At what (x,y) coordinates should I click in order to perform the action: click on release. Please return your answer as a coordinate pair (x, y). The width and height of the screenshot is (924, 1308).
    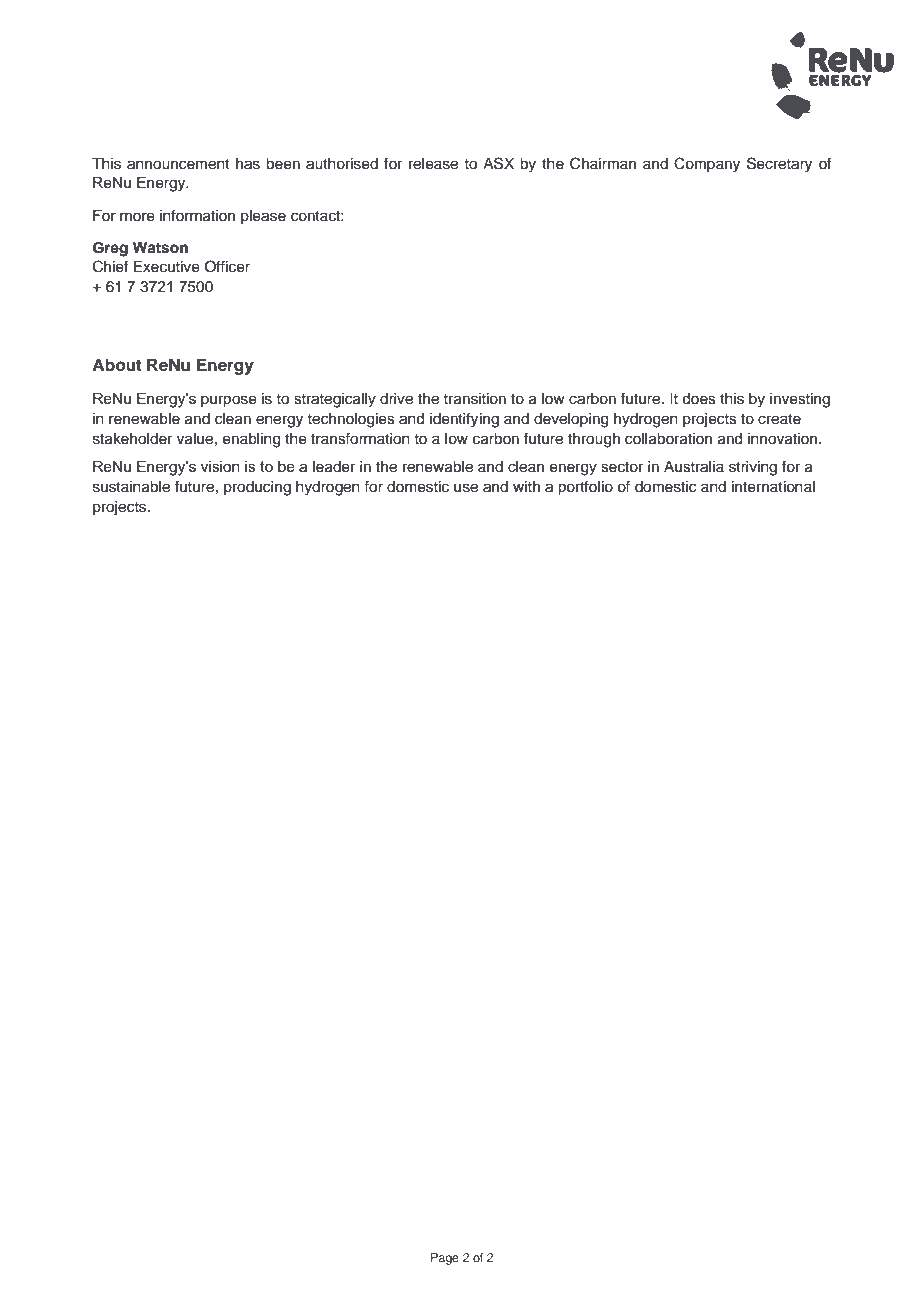
    Looking at the image, I should click on (433, 164).
